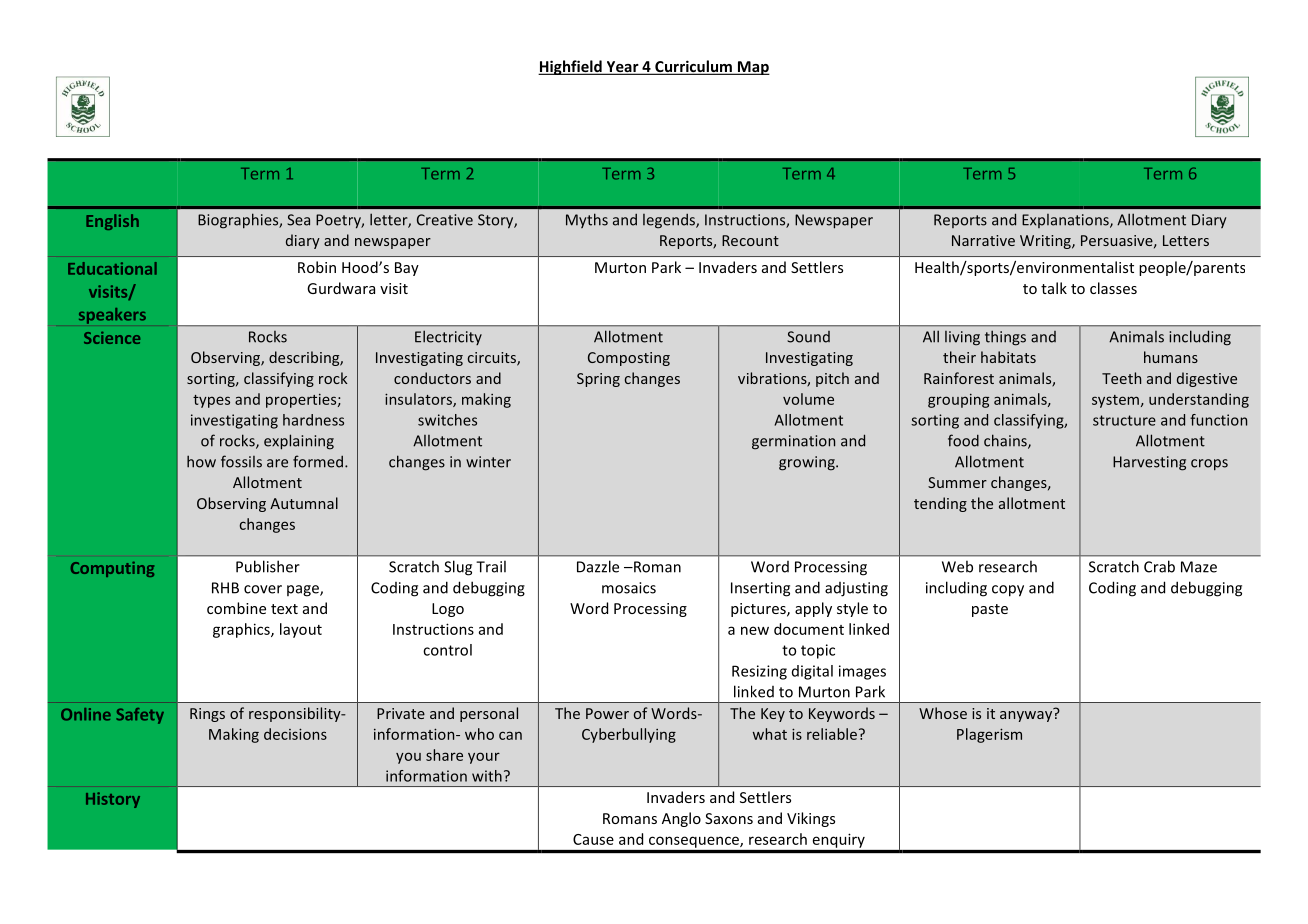 The height and width of the screenshot is (924, 1308). I want to click on Map, so click(753, 68).
